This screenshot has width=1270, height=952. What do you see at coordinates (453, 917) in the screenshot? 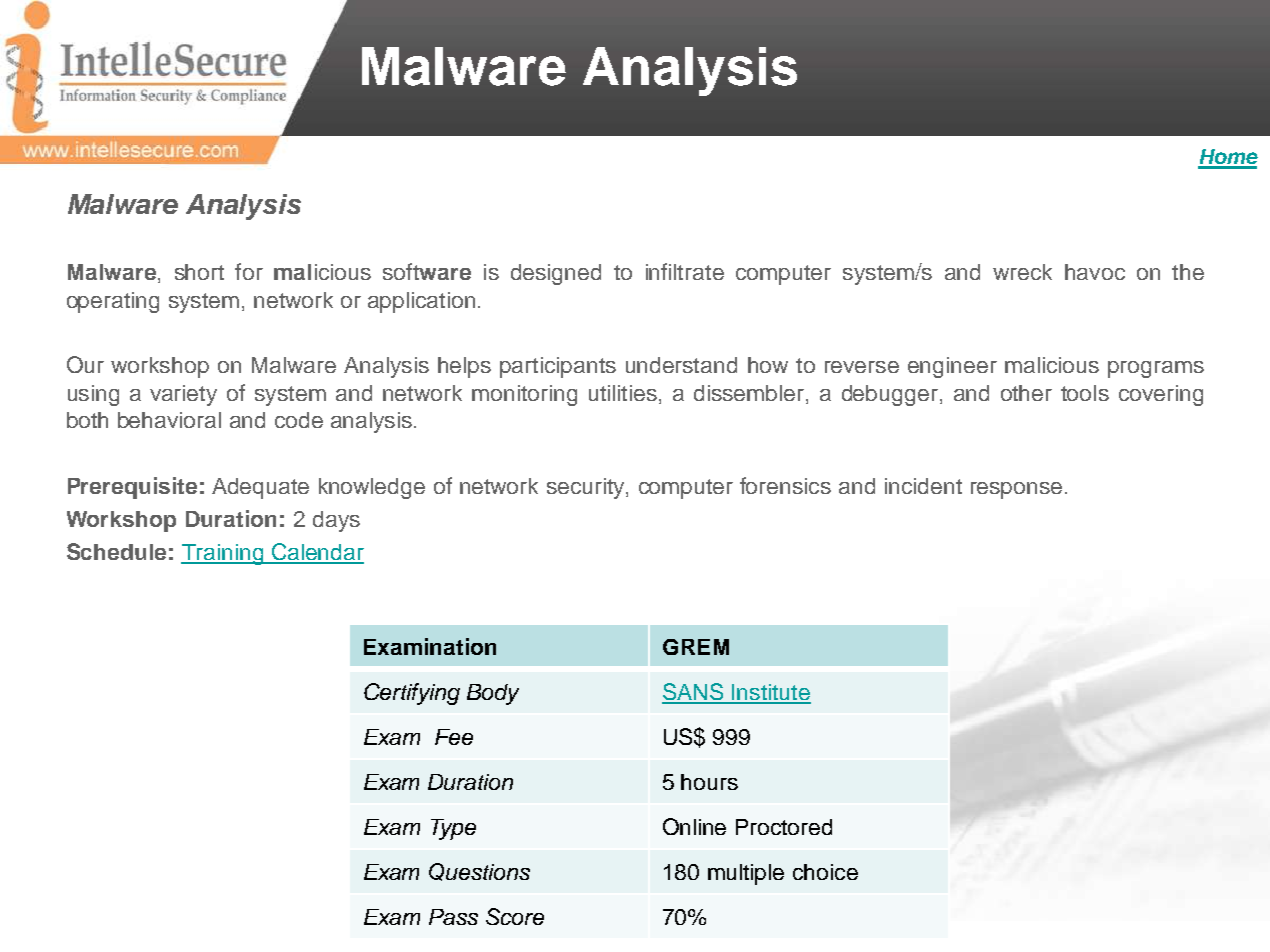
I see `Pass` at bounding box center [453, 917].
